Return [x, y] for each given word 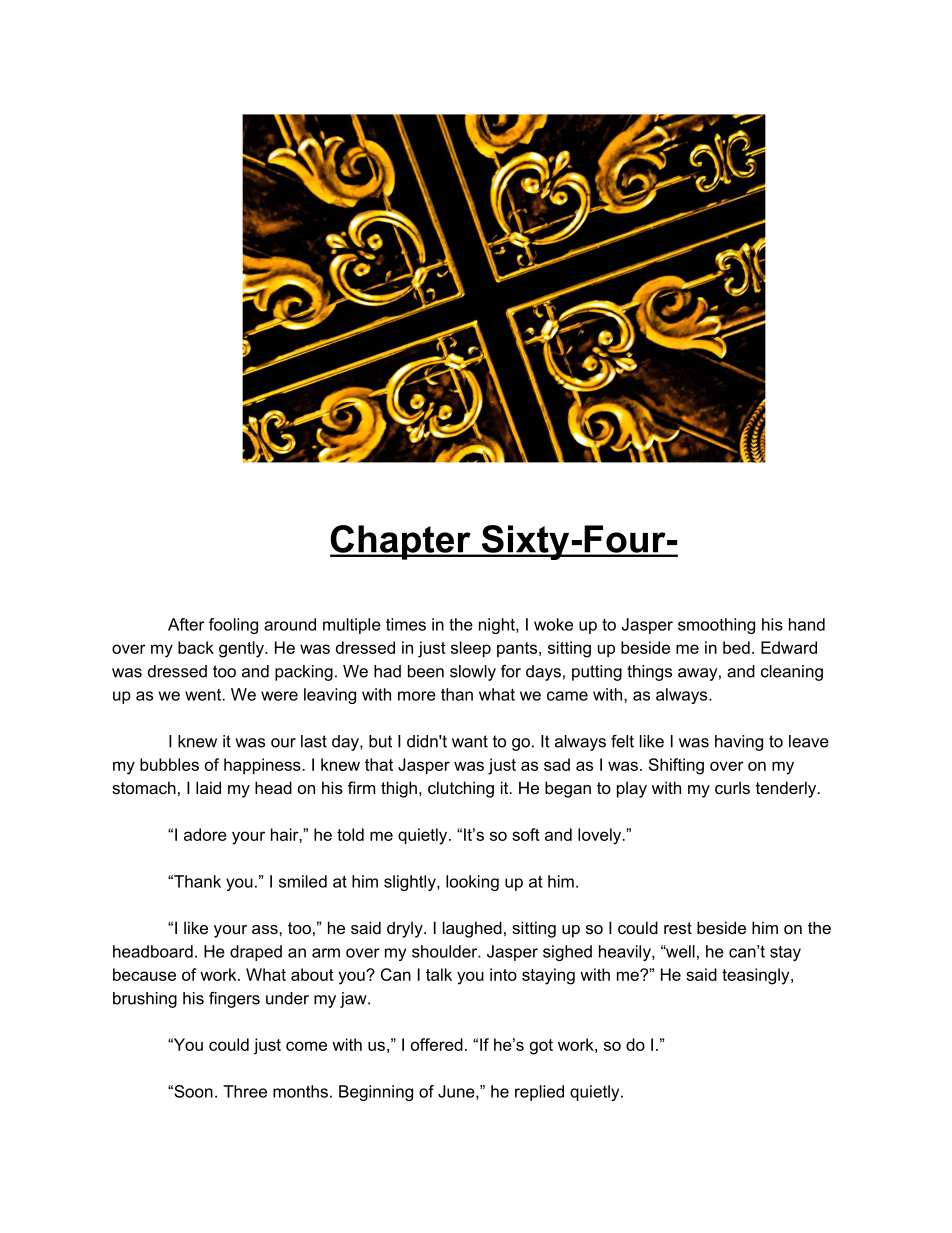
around [290, 624]
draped [256, 953]
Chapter [401, 542]
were [279, 696]
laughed [472, 929]
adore [205, 834]
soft [526, 834]
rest [678, 928]
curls [732, 787]
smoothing [716, 626]
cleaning [792, 673]
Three [245, 1091]
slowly [473, 673]
